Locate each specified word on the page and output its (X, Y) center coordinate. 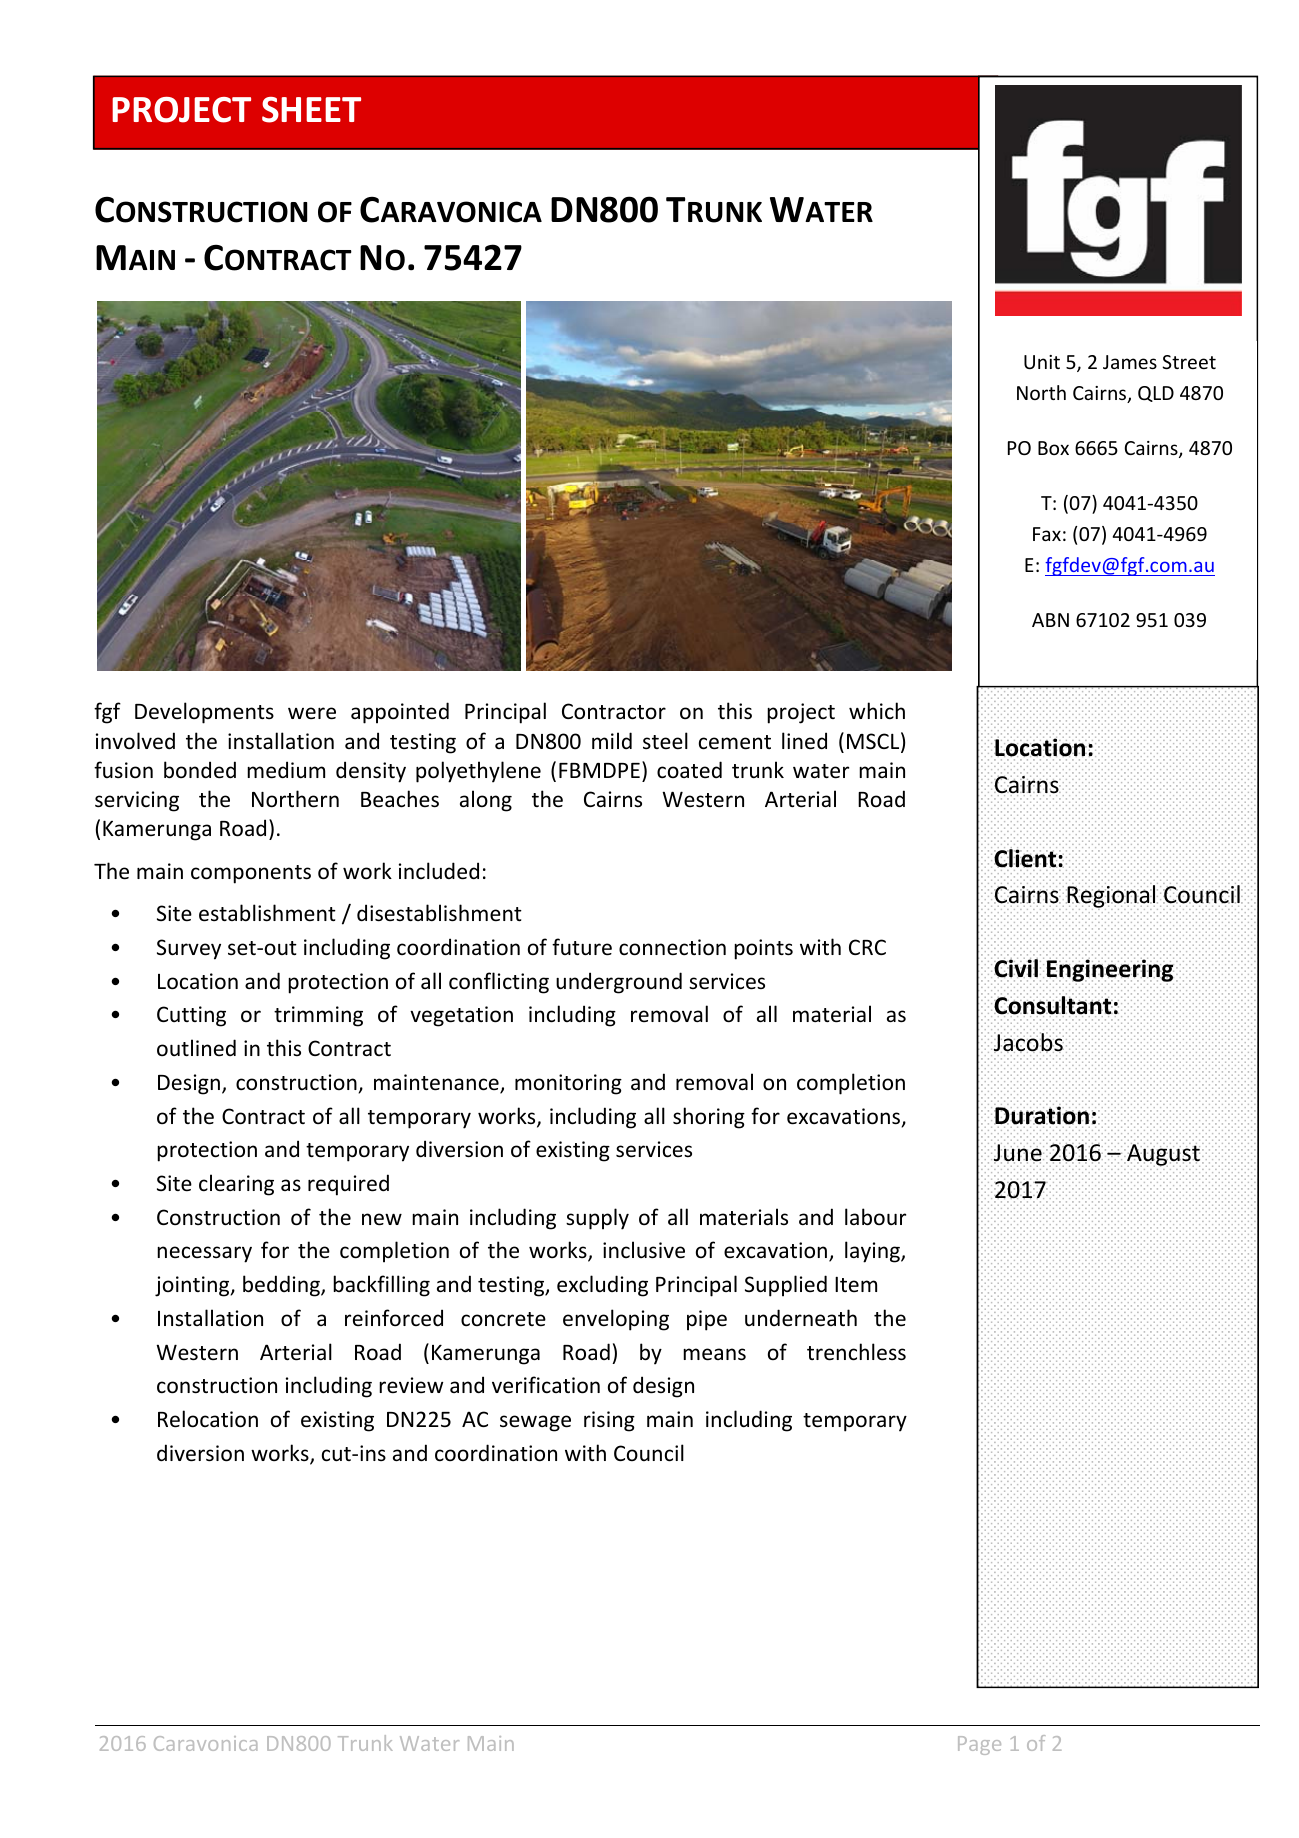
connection (672, 947)
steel (665, 741)
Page (979, 1745)
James (1130, 362)
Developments (204, 713)
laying (873, 1252)
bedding (282, 1286)
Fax (1047, 534)
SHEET (311, 110)
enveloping (616, 1320)
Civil (1016, 968)
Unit (1042, 362)
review (411, 1385)
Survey (189, 949)
